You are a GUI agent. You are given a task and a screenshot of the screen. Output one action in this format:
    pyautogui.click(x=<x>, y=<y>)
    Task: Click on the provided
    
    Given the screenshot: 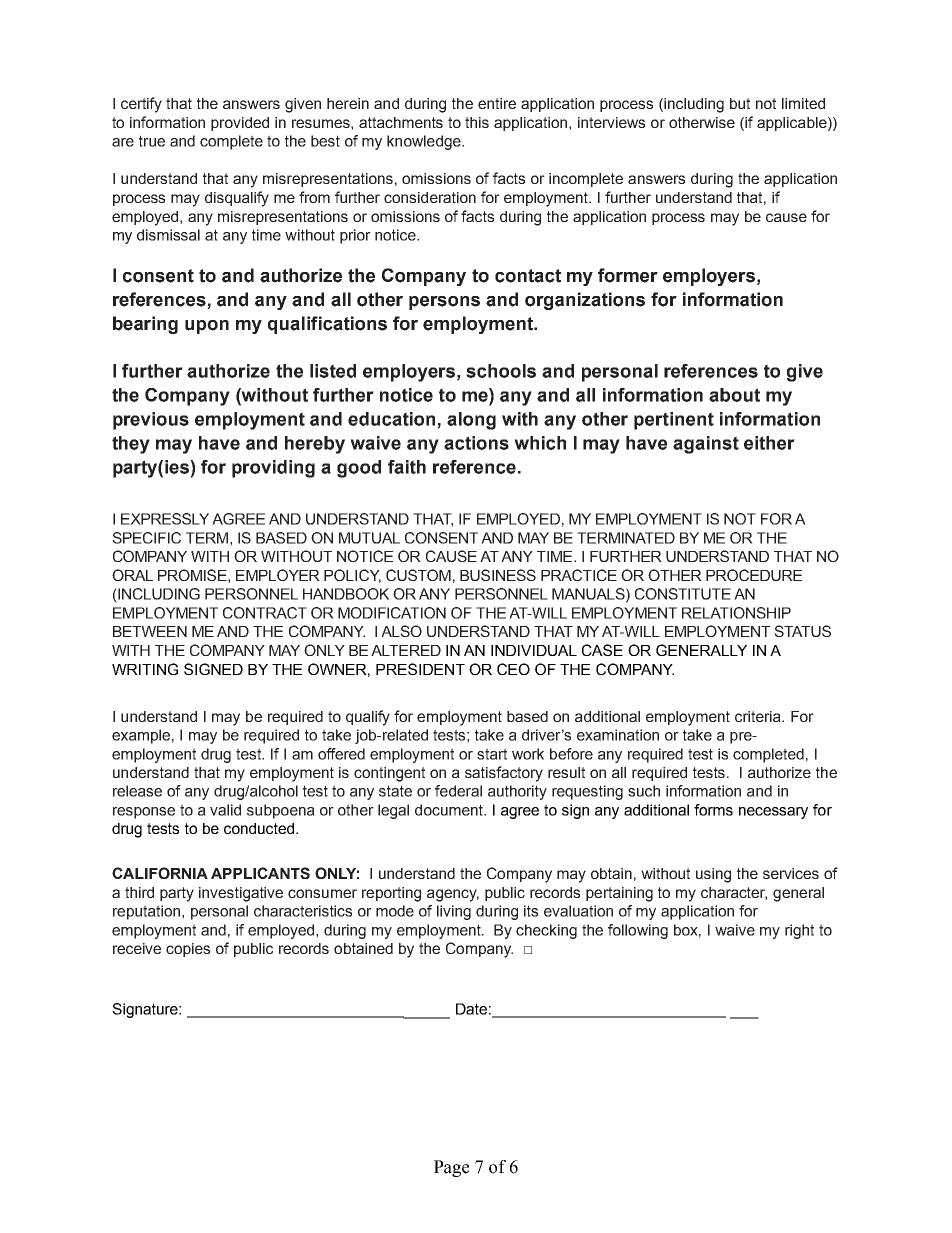 What is the action you would take?
    pyautogui.click(x=240, y=124)
